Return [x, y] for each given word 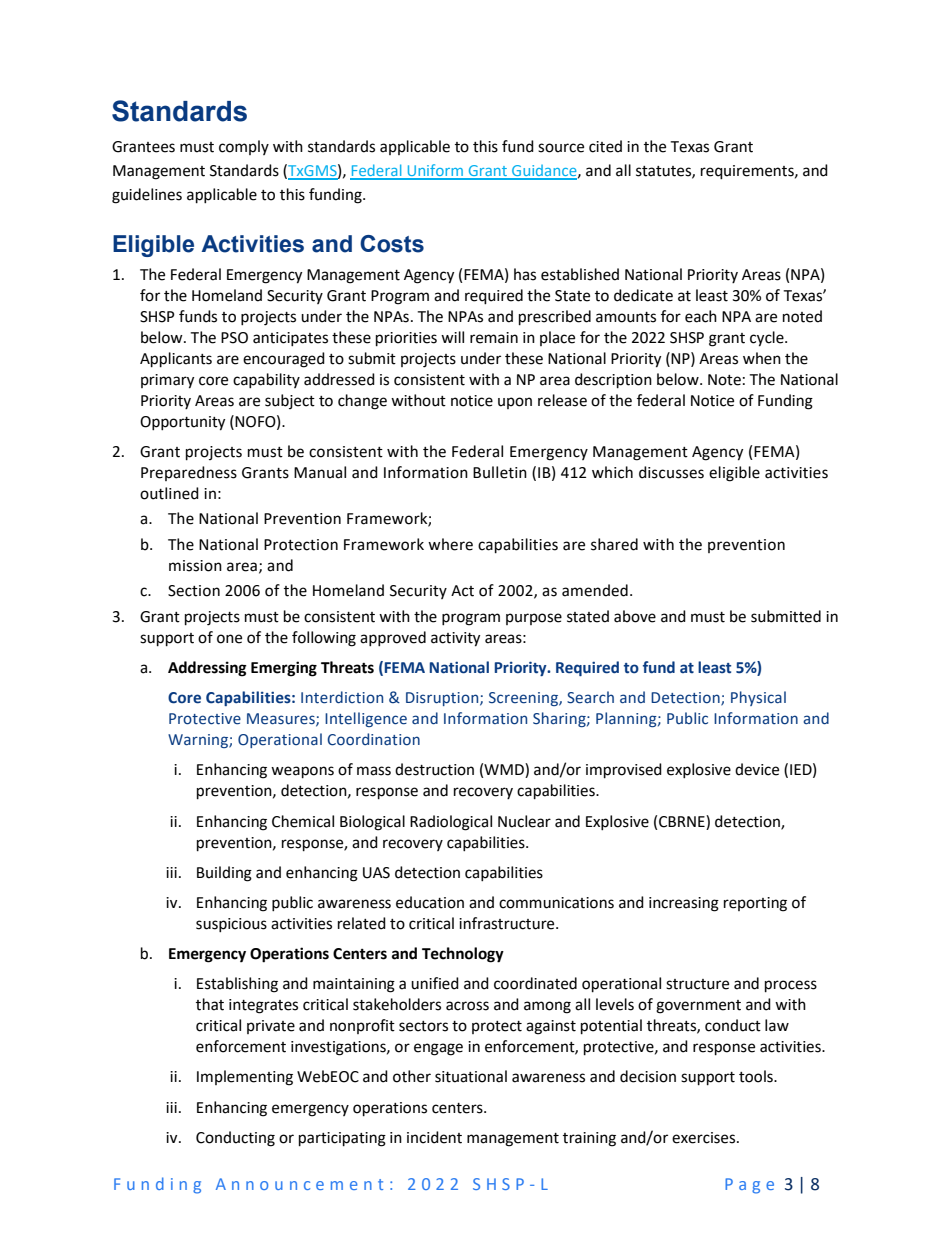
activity [455, 639]
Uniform [435, 171]
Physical [758, 698]
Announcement [299, 1184]
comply [244, 147]
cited [605, 146]
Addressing [207, 669]
